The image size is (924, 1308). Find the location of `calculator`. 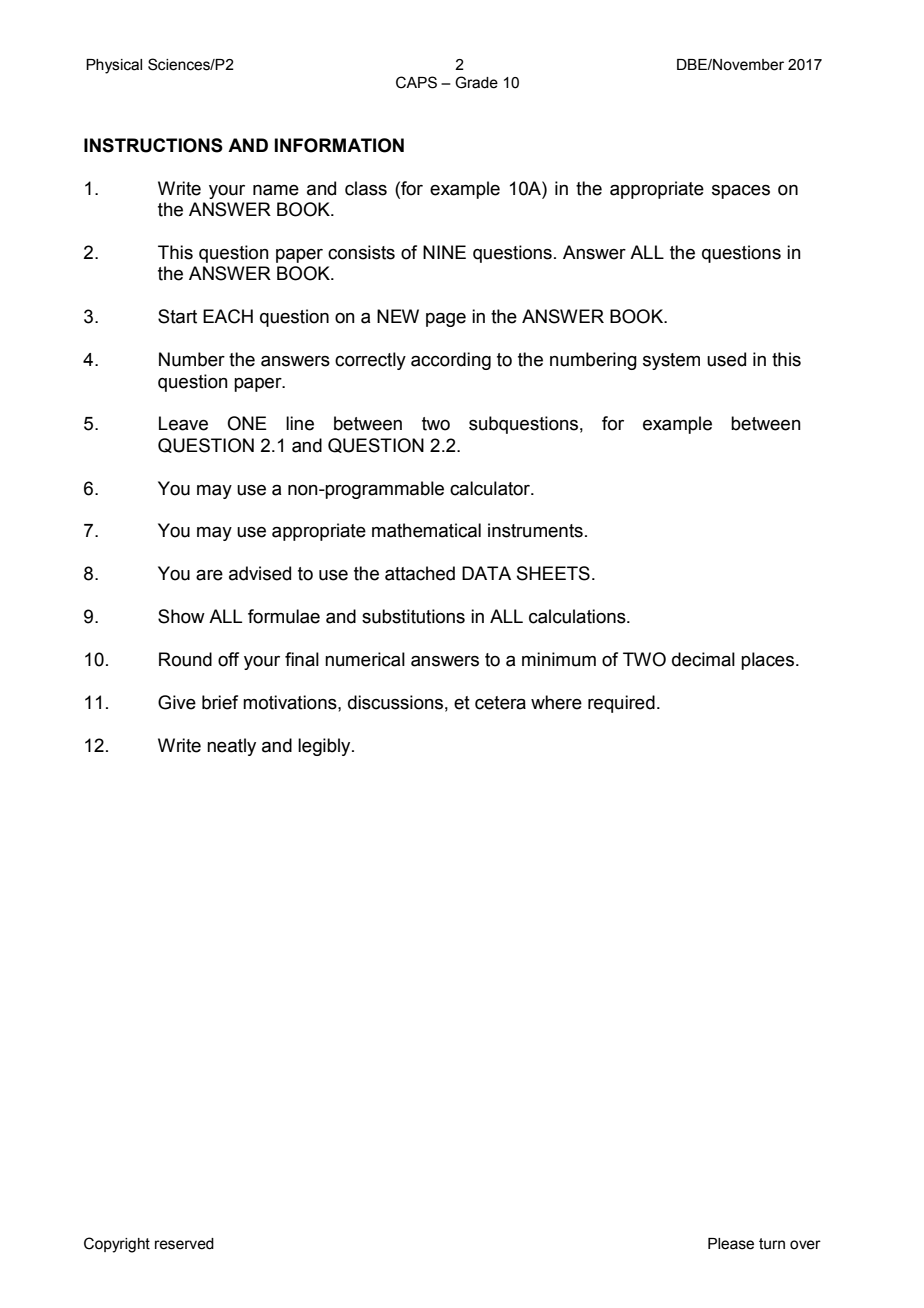

calculator is located at coordinates (491, 488).
